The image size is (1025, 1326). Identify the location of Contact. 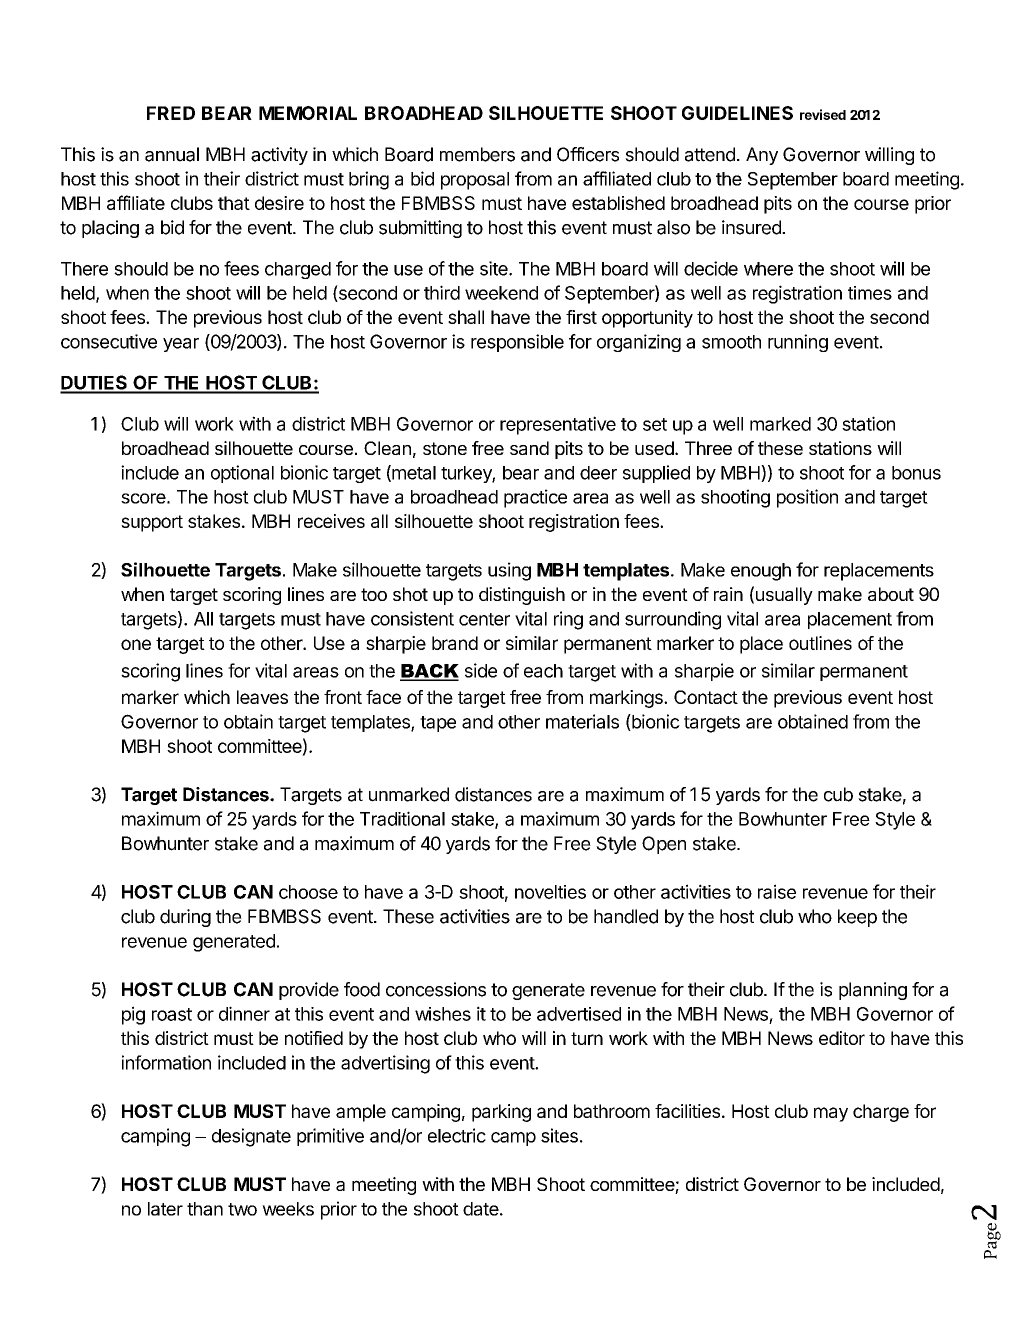
(706, 697).
